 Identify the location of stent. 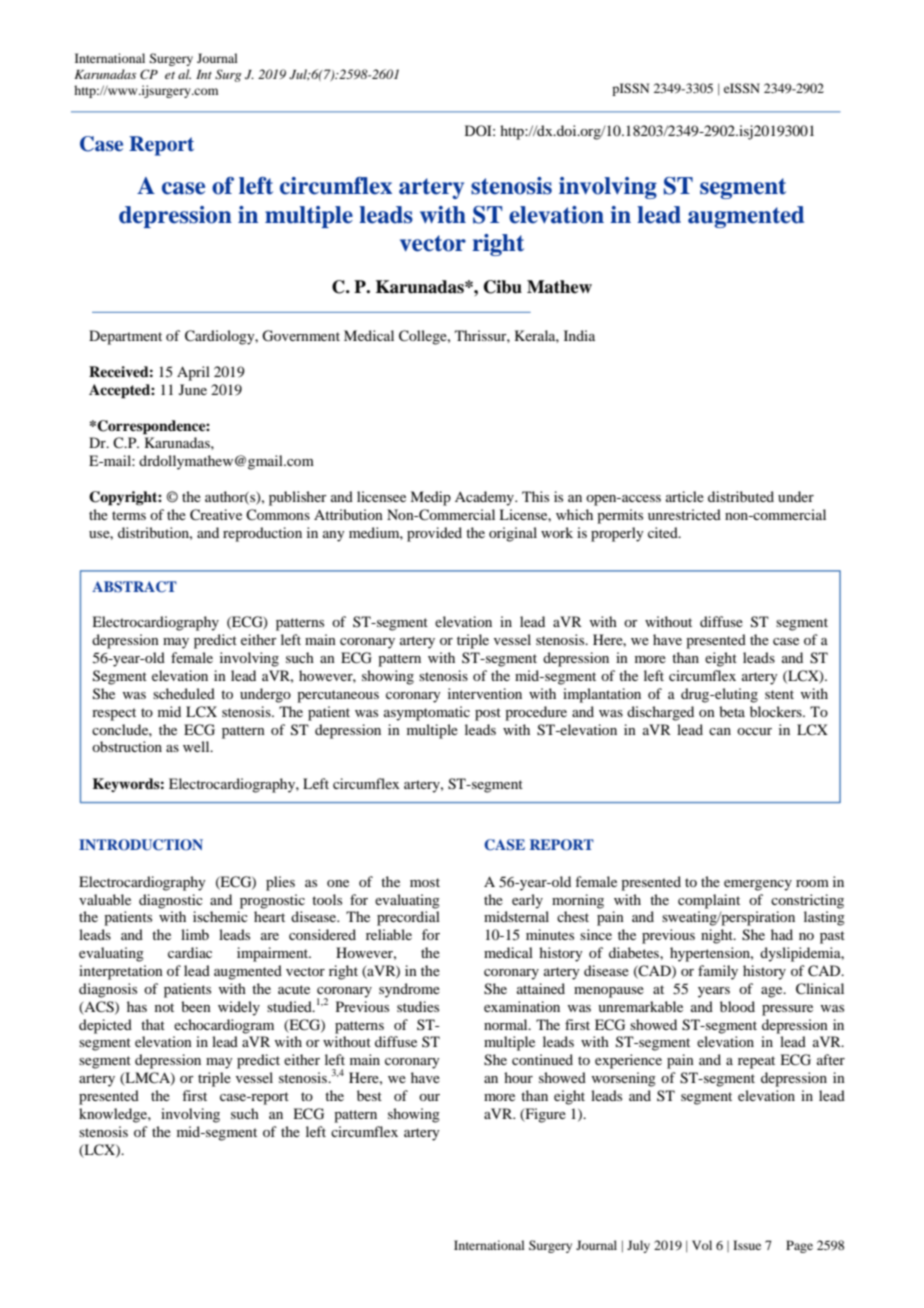
(779, 694).
